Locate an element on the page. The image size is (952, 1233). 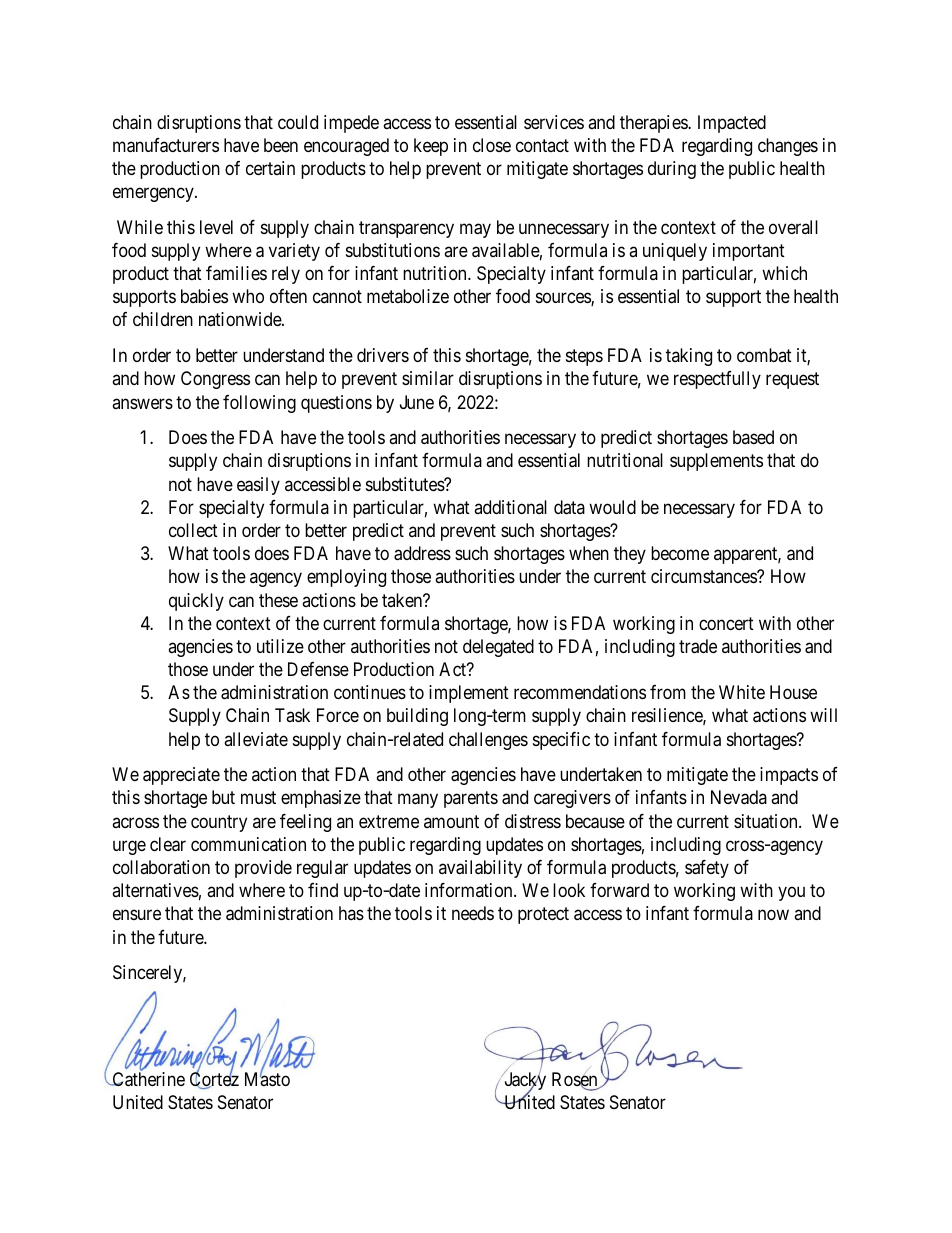
additional is located at coordinates (510, 507).
